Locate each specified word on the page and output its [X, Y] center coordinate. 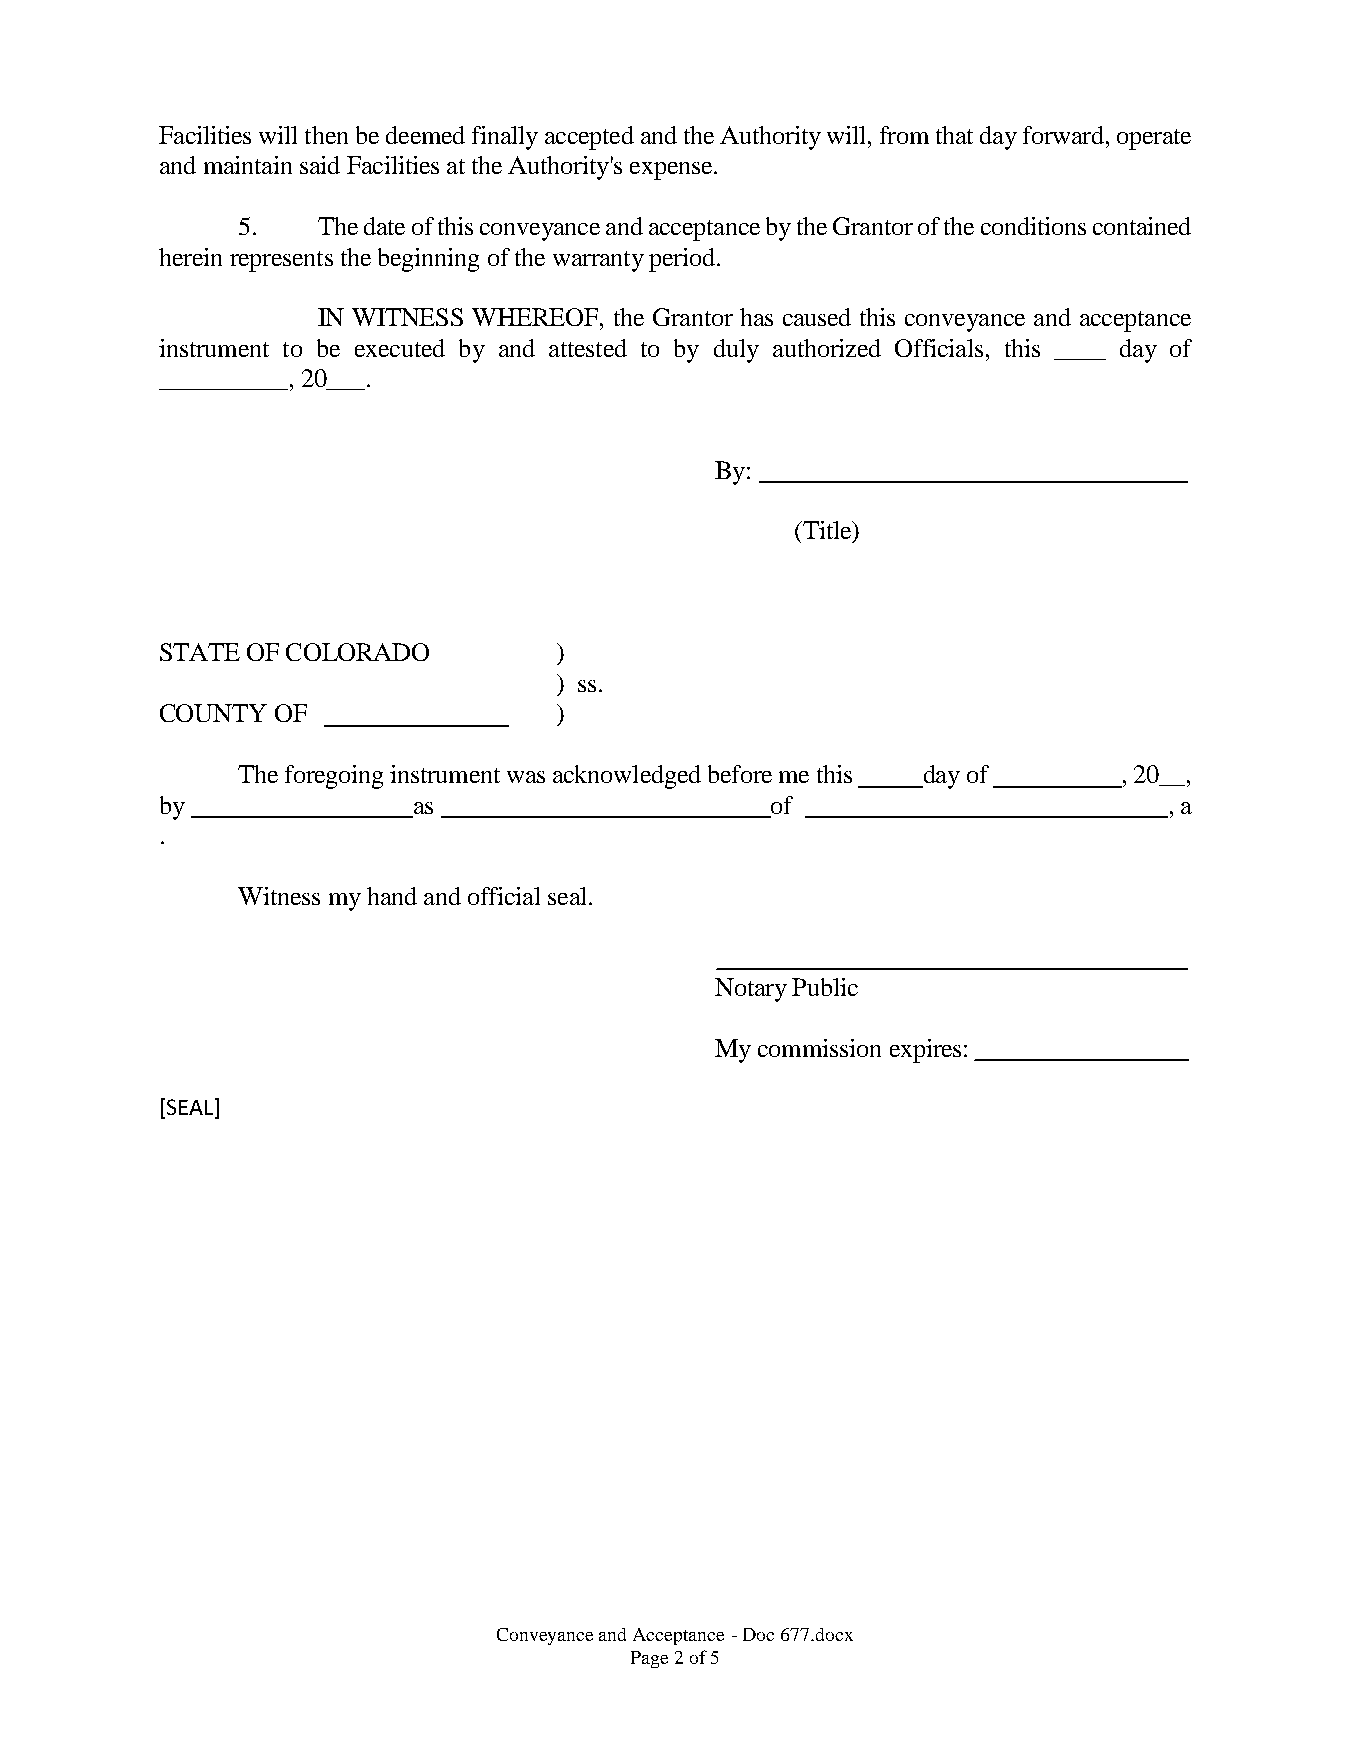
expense [672, 171]
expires [925, 1051]
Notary [751, 990]
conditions [1033, 226]
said [320, 165]
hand [392, 896]
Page [649, 1659]
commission [819, 1048]
